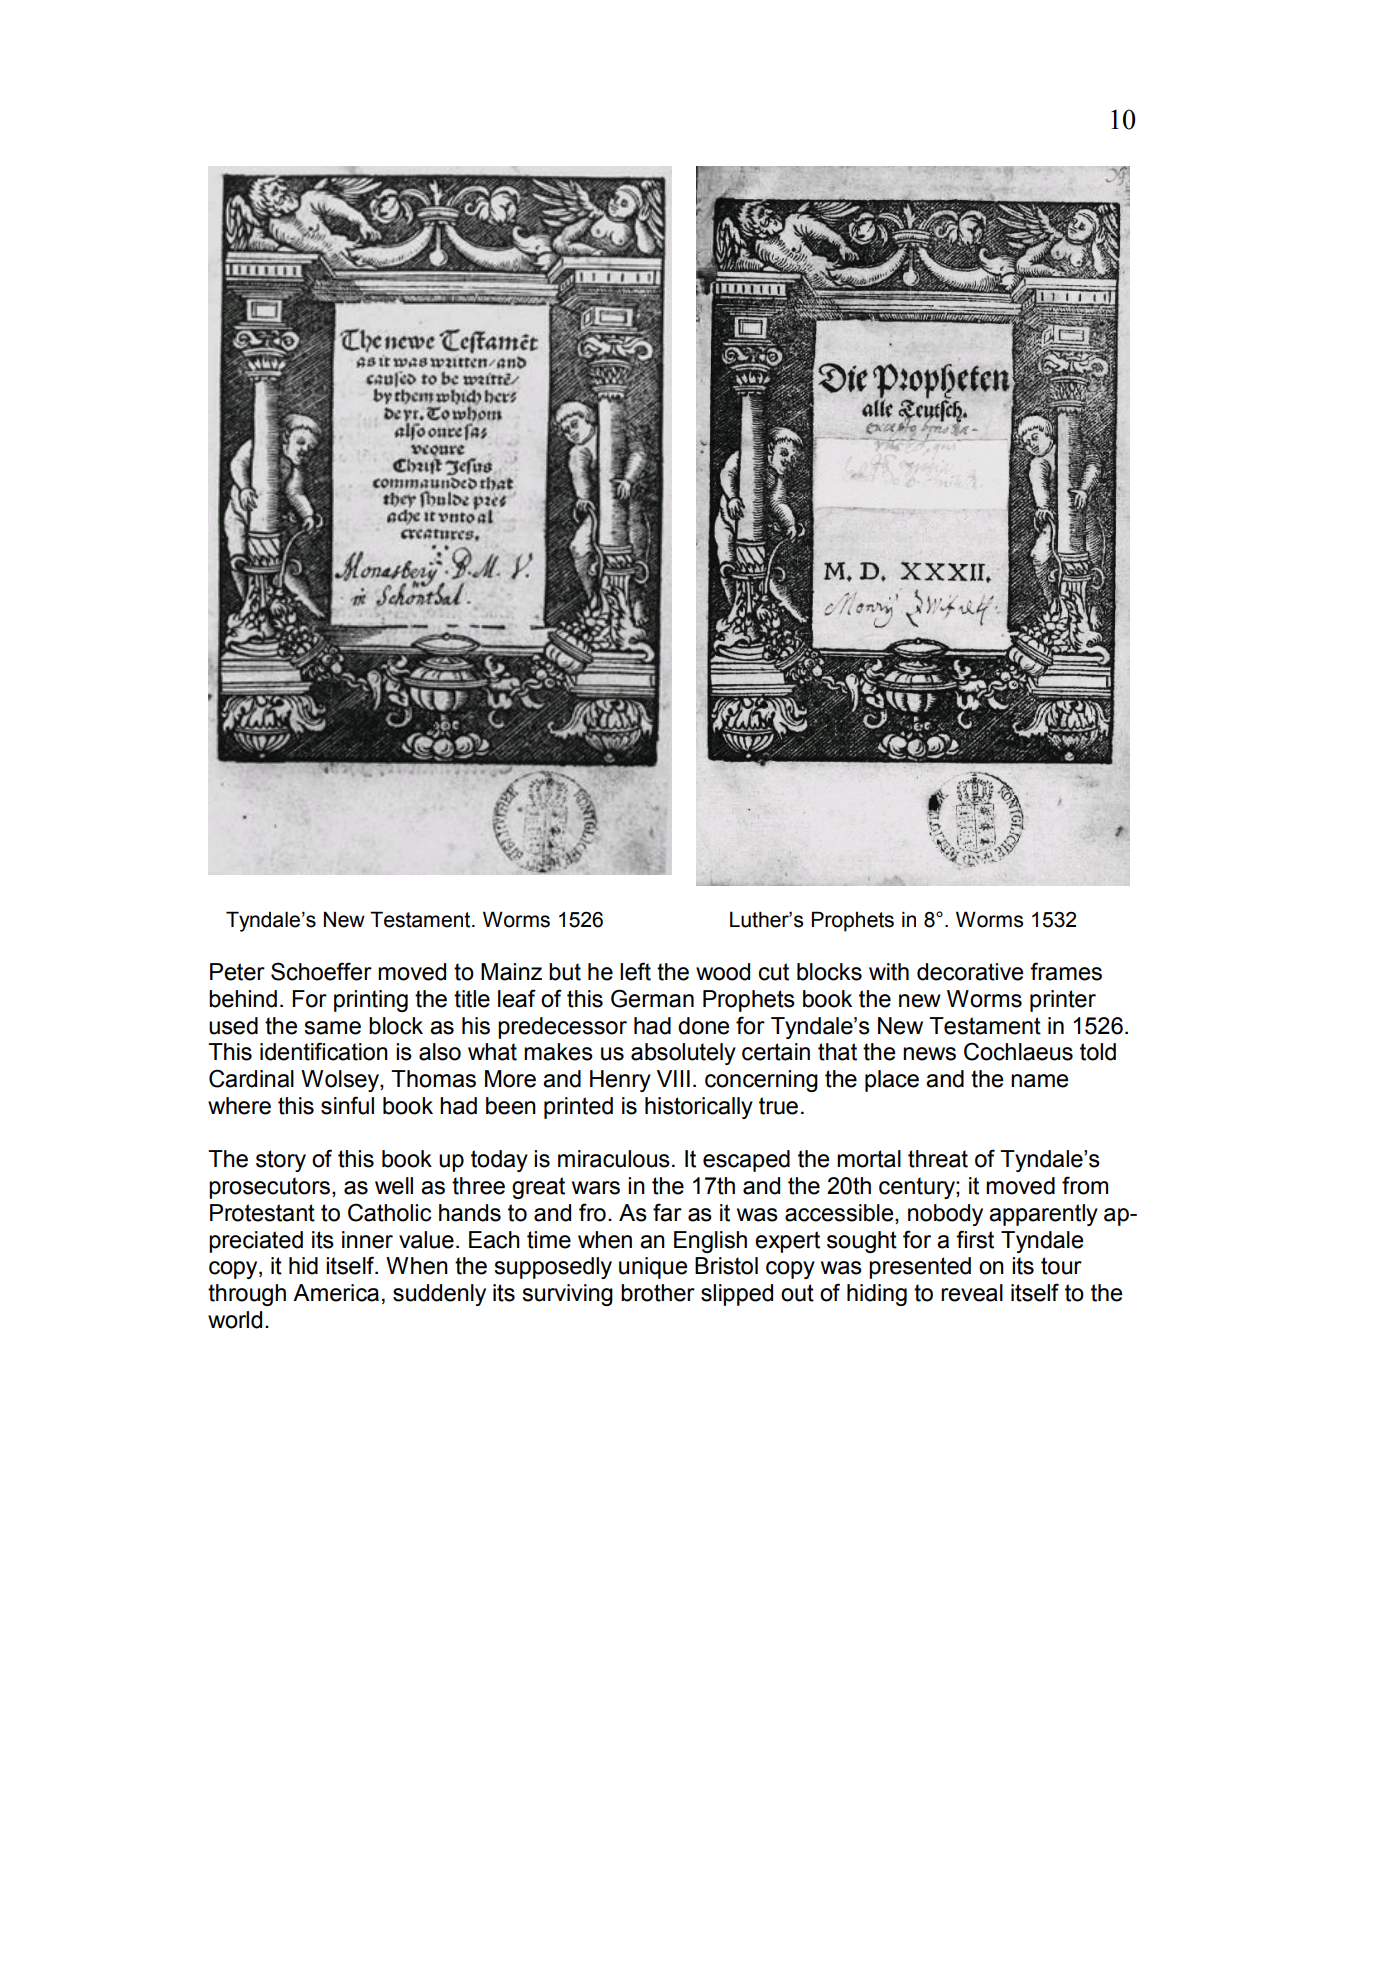  Describe the element at coordinates (945, 1215) in the screenshot. I see `nobody` at that location.
